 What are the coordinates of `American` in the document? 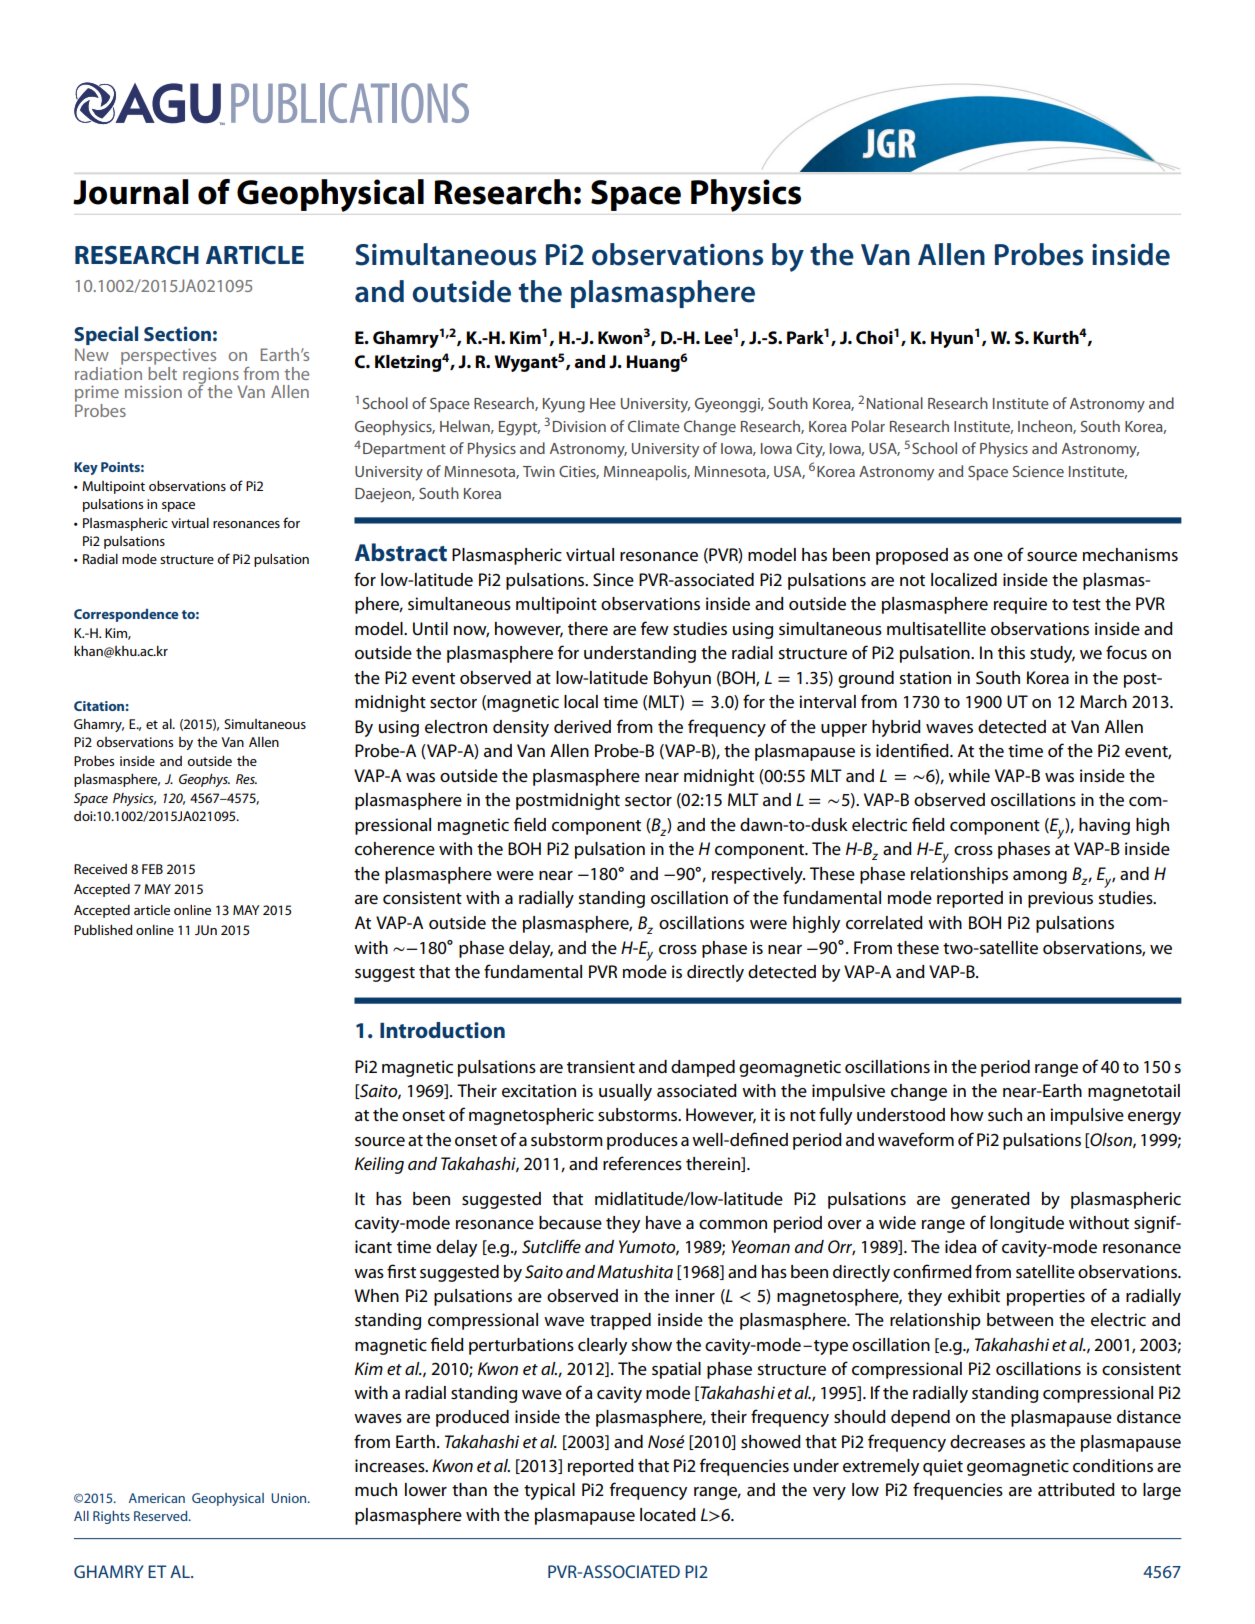 It's located at (157, 1498).
